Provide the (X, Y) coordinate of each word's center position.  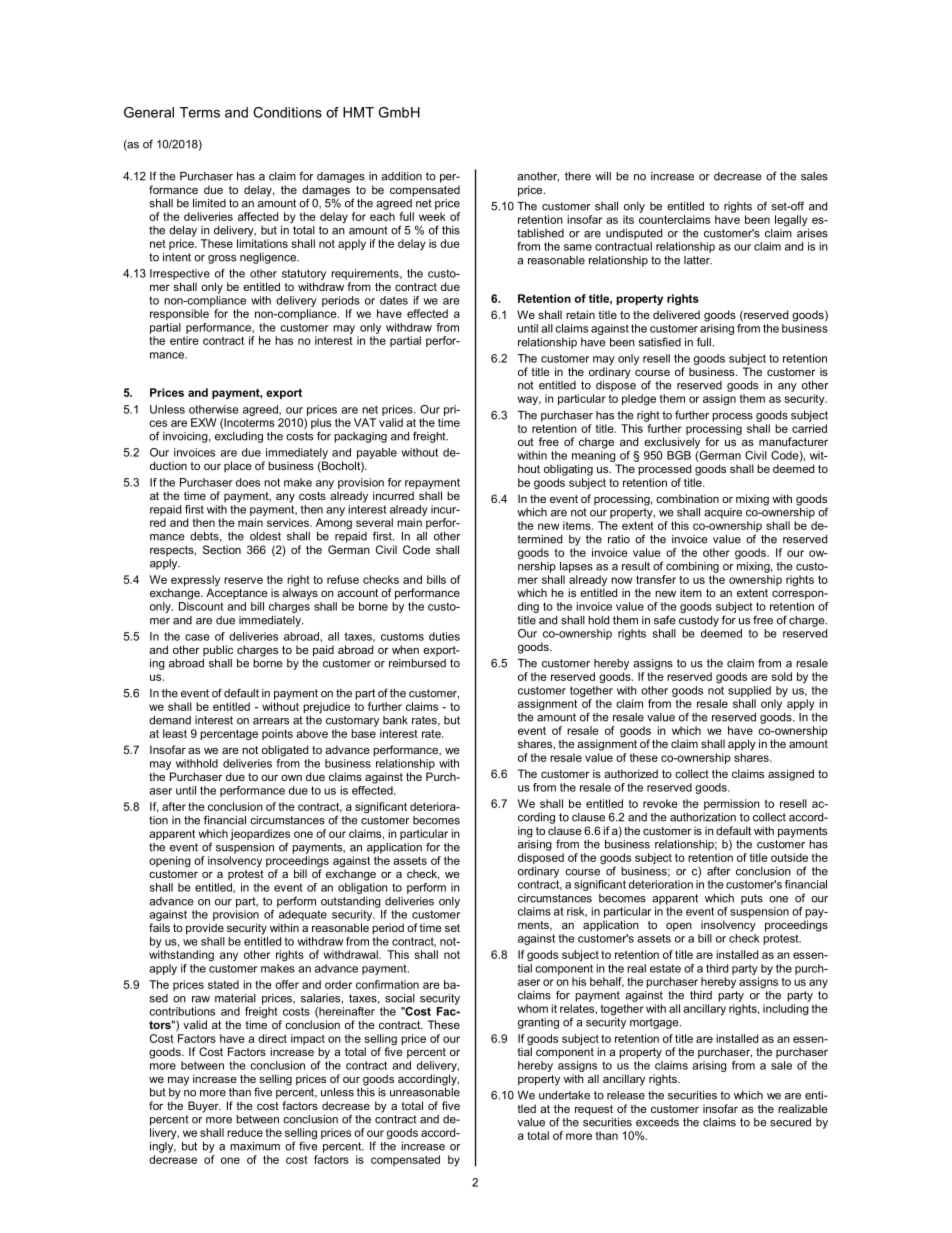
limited (209, 203)
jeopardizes (260, 836)
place (238, 466)
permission (732, 804)
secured (790, 1122)
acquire (723, 513)
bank (395, 720)
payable (376, 455)
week (432, 216)
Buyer (204, 1107)
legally (791, 221)
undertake (564, 1095)
